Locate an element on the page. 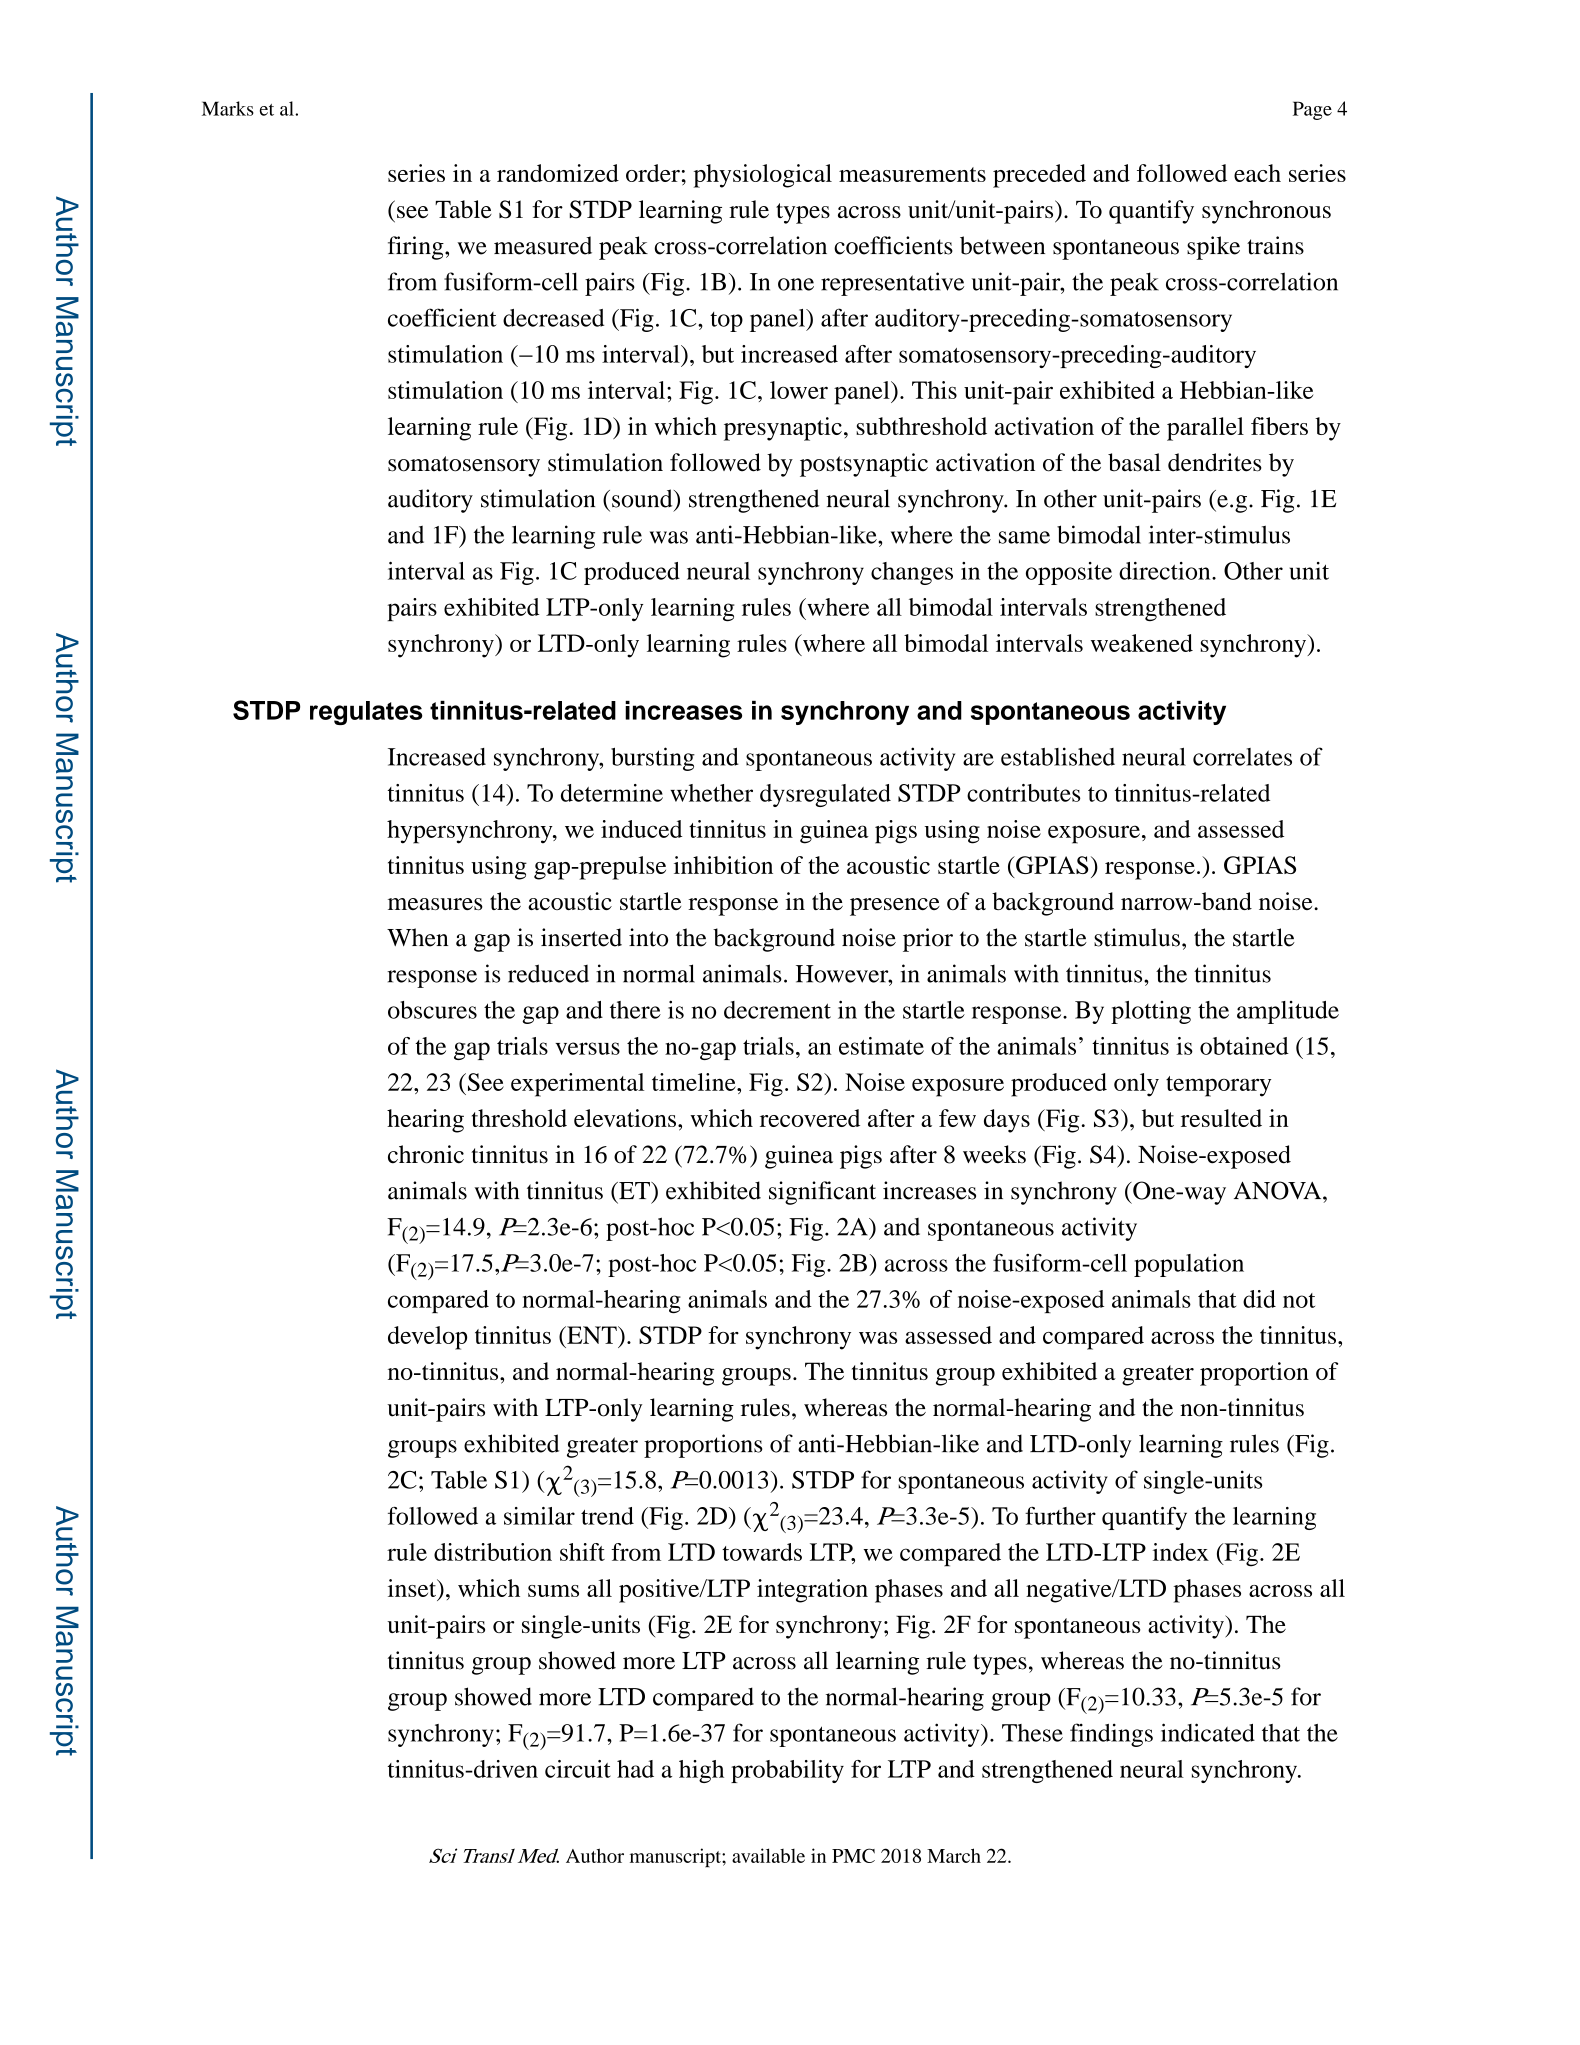 Image resolution: width=1580 pixels, height=2045 pixels. firing is located at coordinates (417, 248).
